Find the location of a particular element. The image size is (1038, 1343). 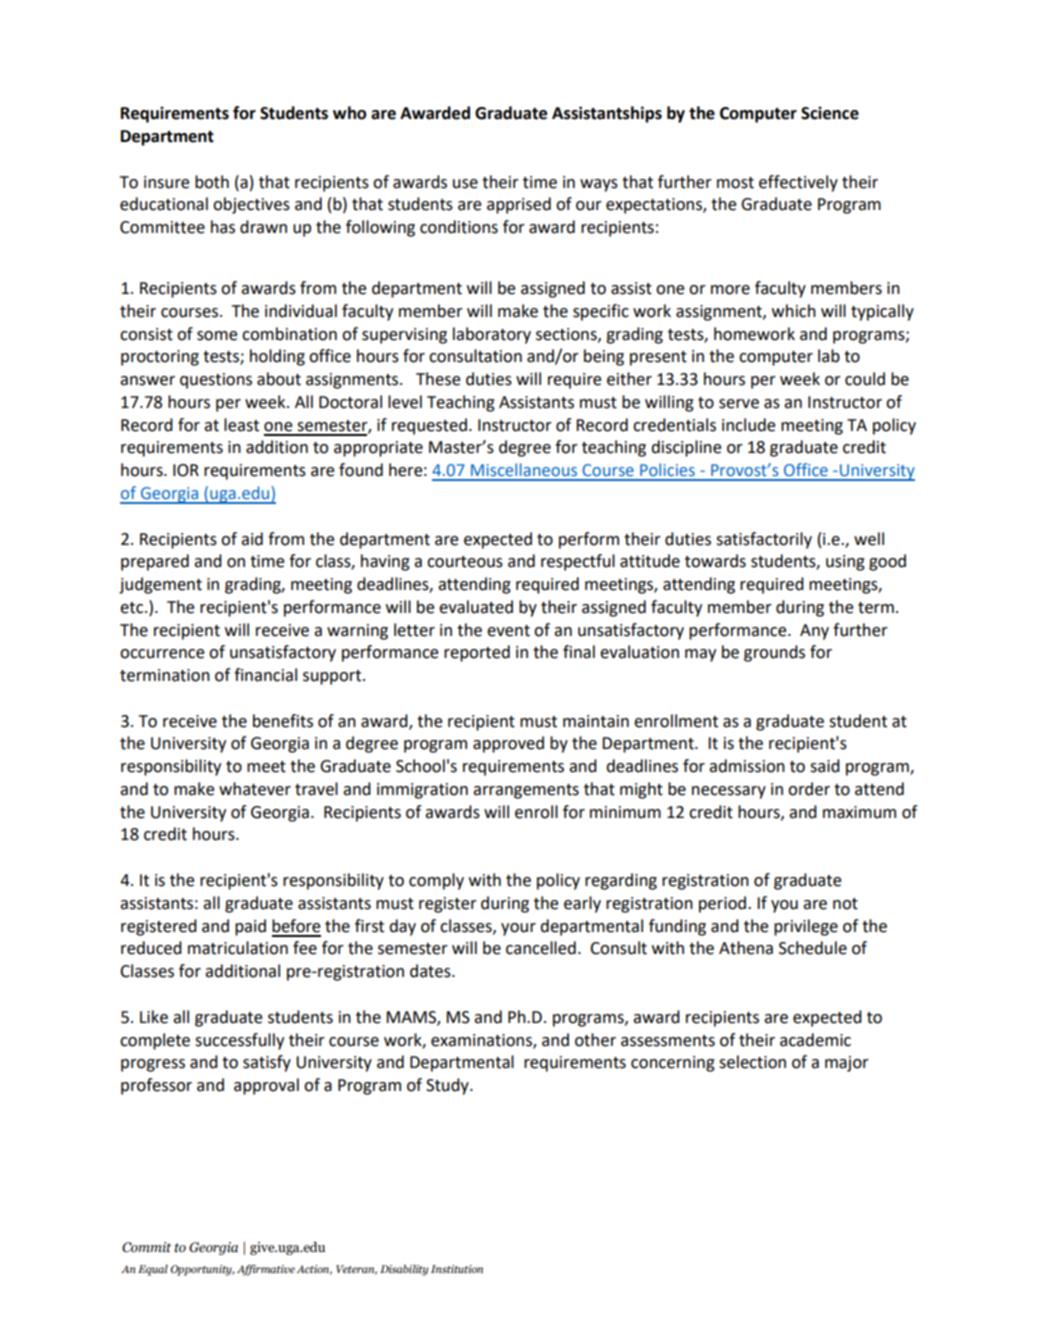

paid is located at coordinates (250, 927).
